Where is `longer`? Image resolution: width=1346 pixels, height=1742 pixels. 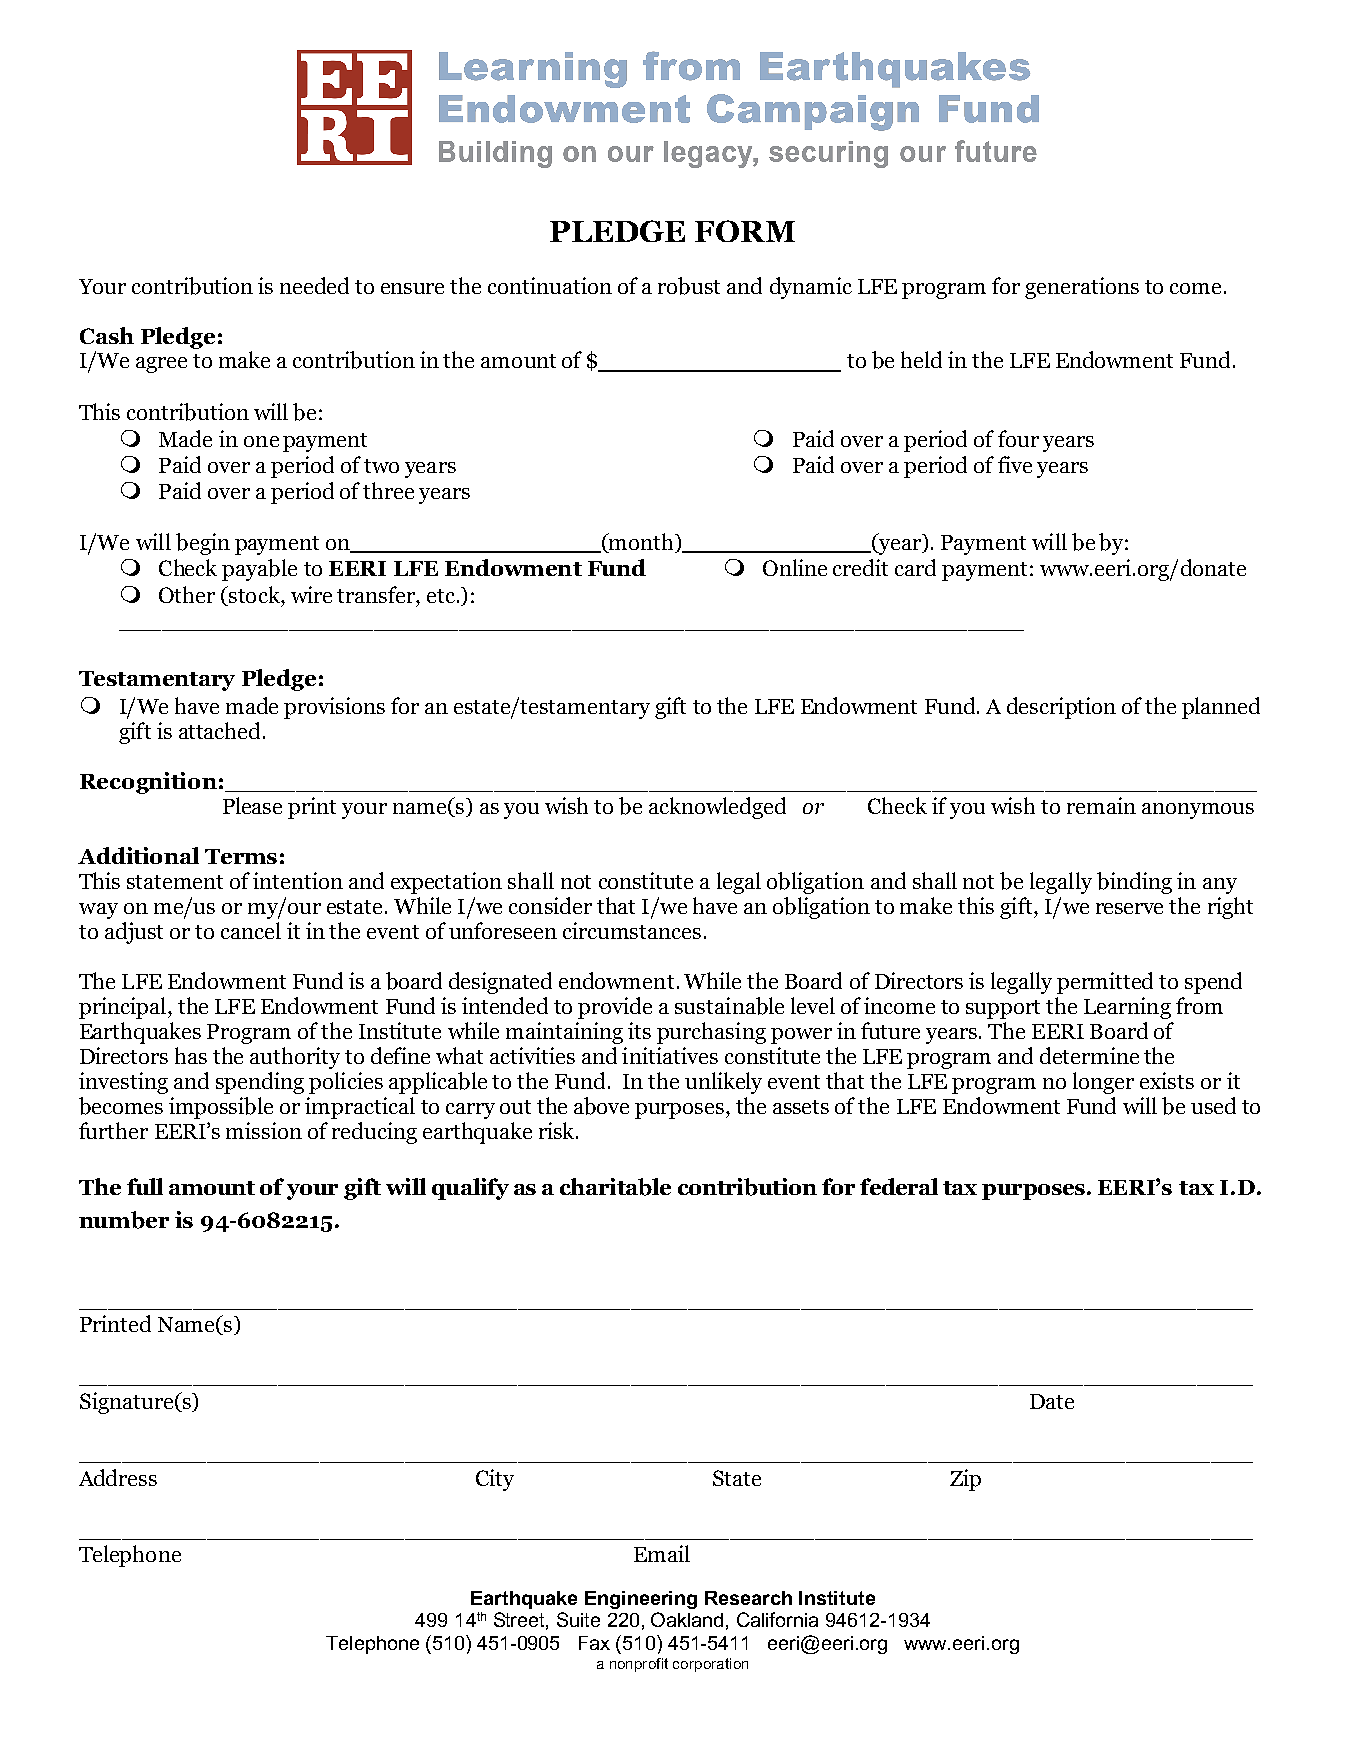
longer is located at coordinates (1103, 1083).
